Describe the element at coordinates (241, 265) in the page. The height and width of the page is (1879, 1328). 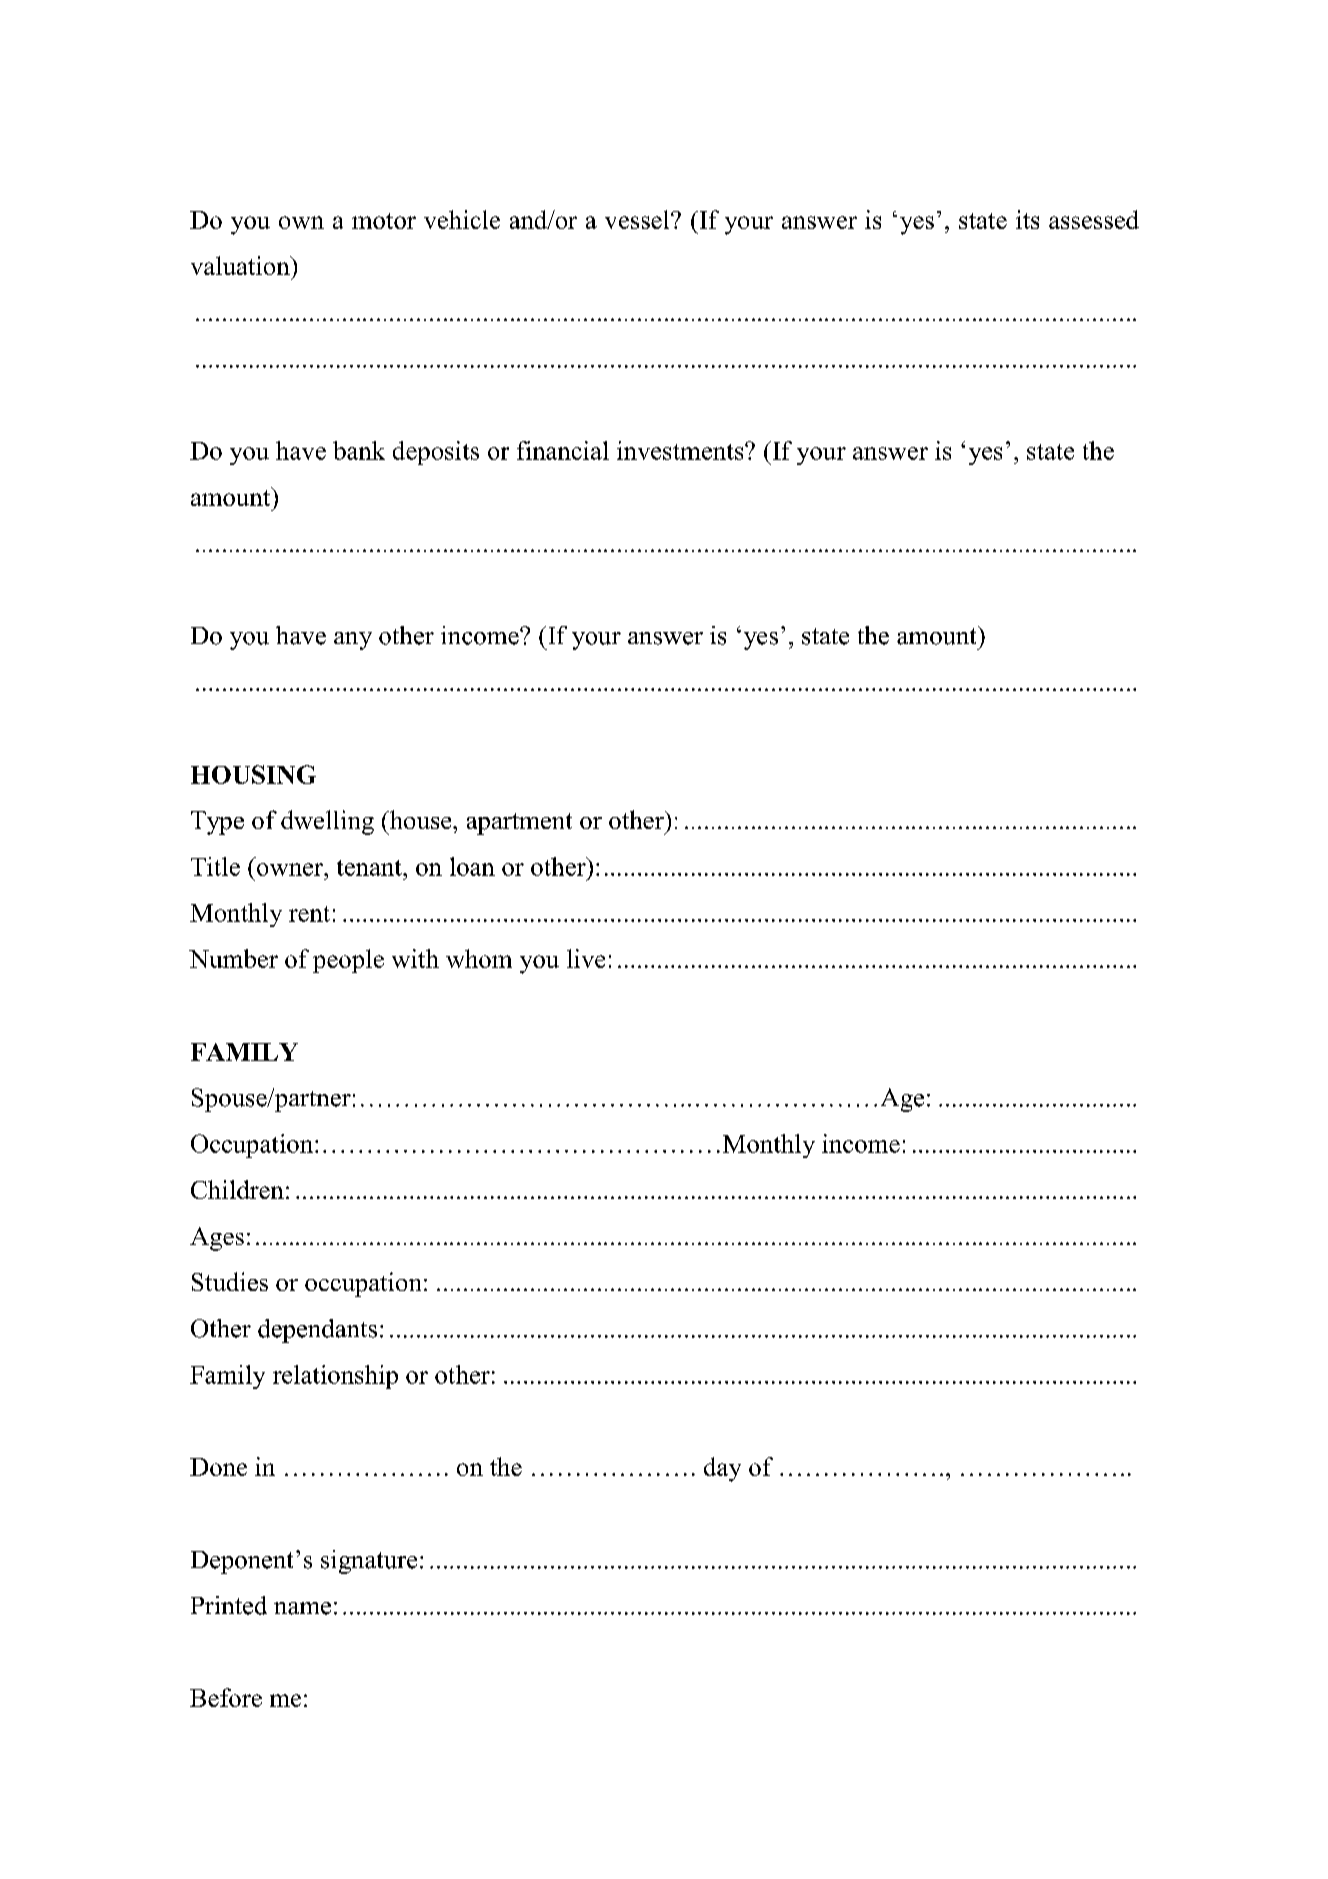
I see `valuation` at that location.
